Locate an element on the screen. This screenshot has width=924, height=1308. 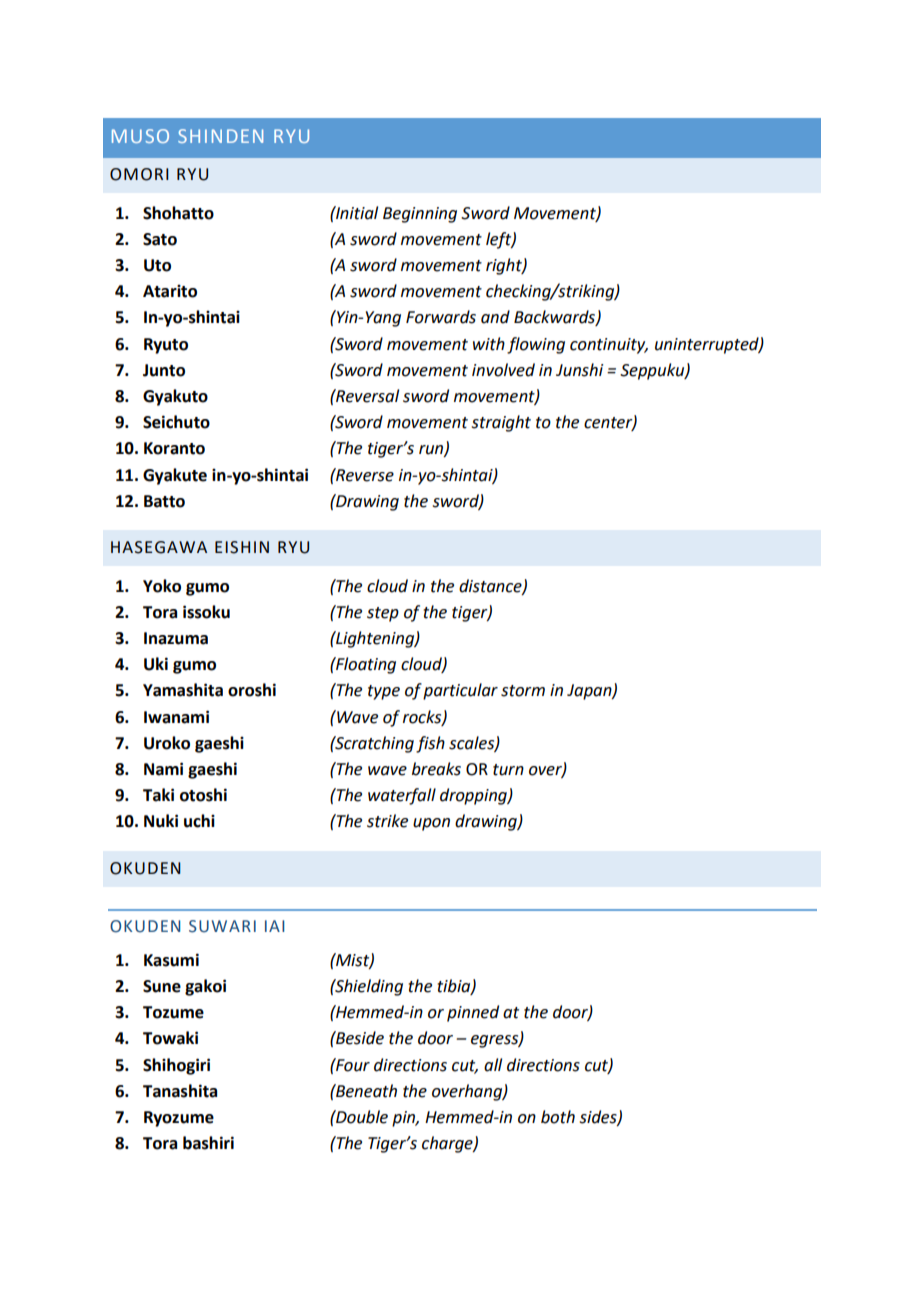
Junto is located at coordinates (164, 370).
